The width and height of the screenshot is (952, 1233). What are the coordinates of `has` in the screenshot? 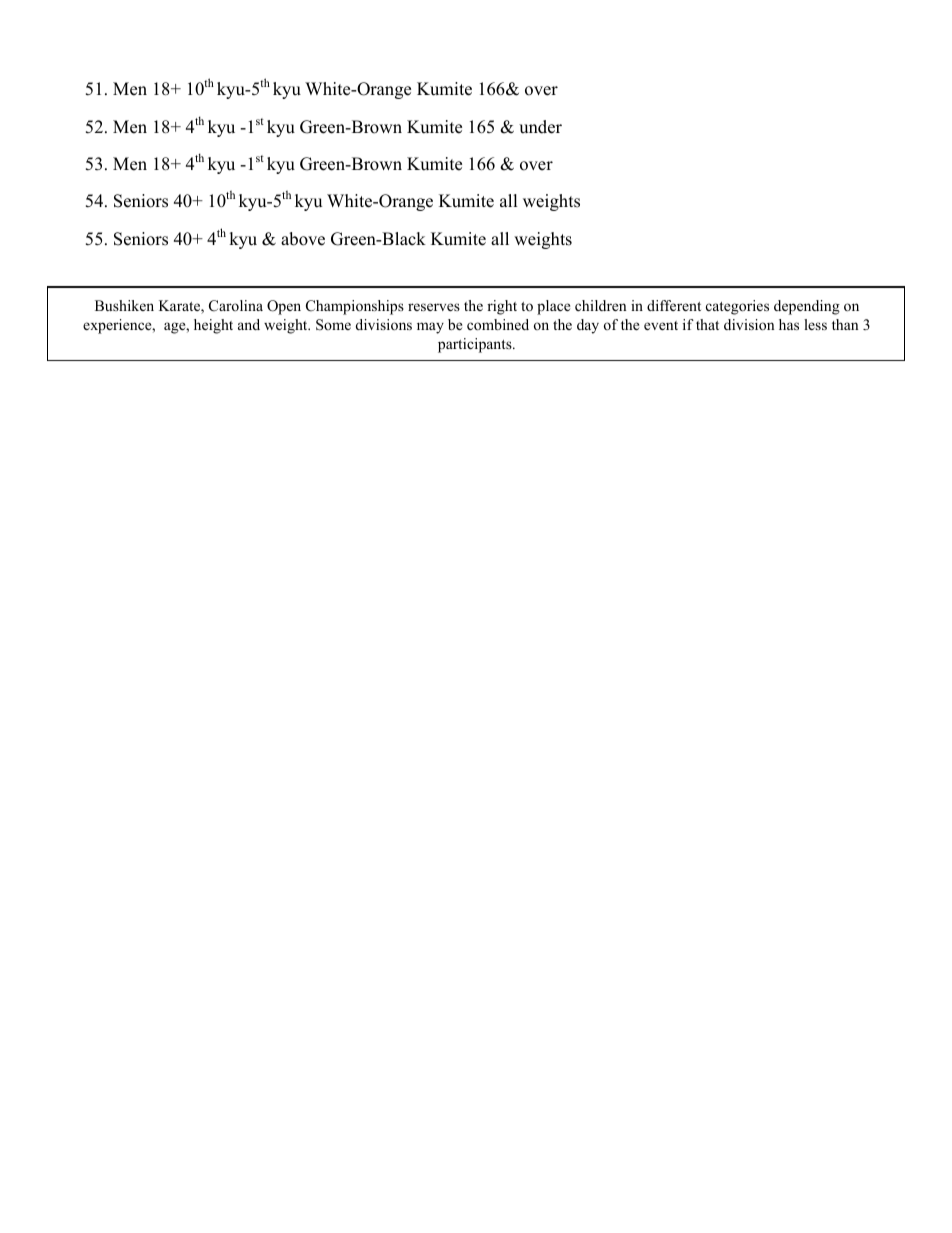 It's located at (789, 324).
